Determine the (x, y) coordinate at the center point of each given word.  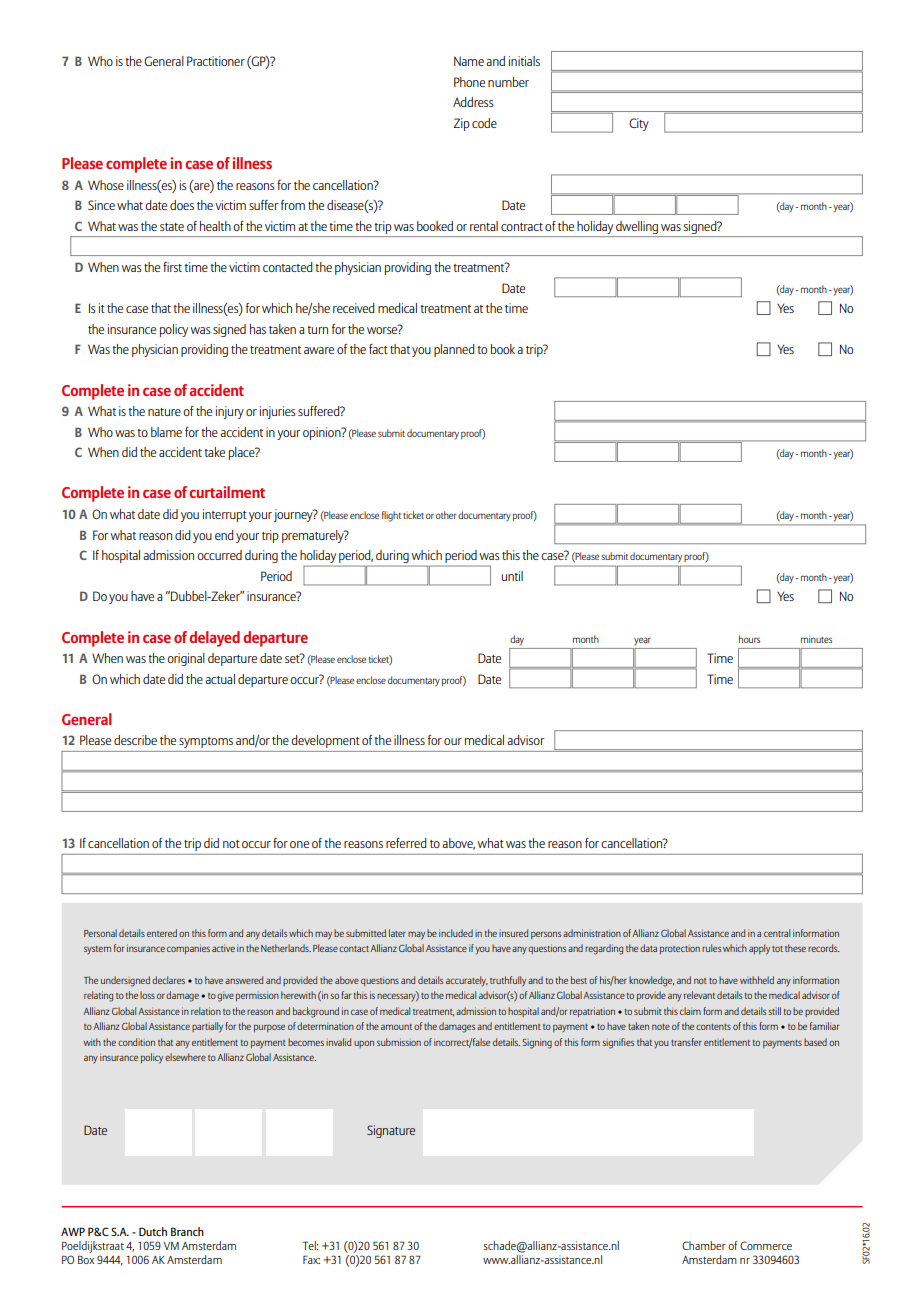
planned (454, 350)
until (512, 576)
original (186, 659)
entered (162, 933)
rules (711, 948)
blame (166, 432)
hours (749, 639)
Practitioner (216, 61)
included (456, 933)
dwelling (637, 227)
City (639, 124)
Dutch (153, 1231)
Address (473, 102)
